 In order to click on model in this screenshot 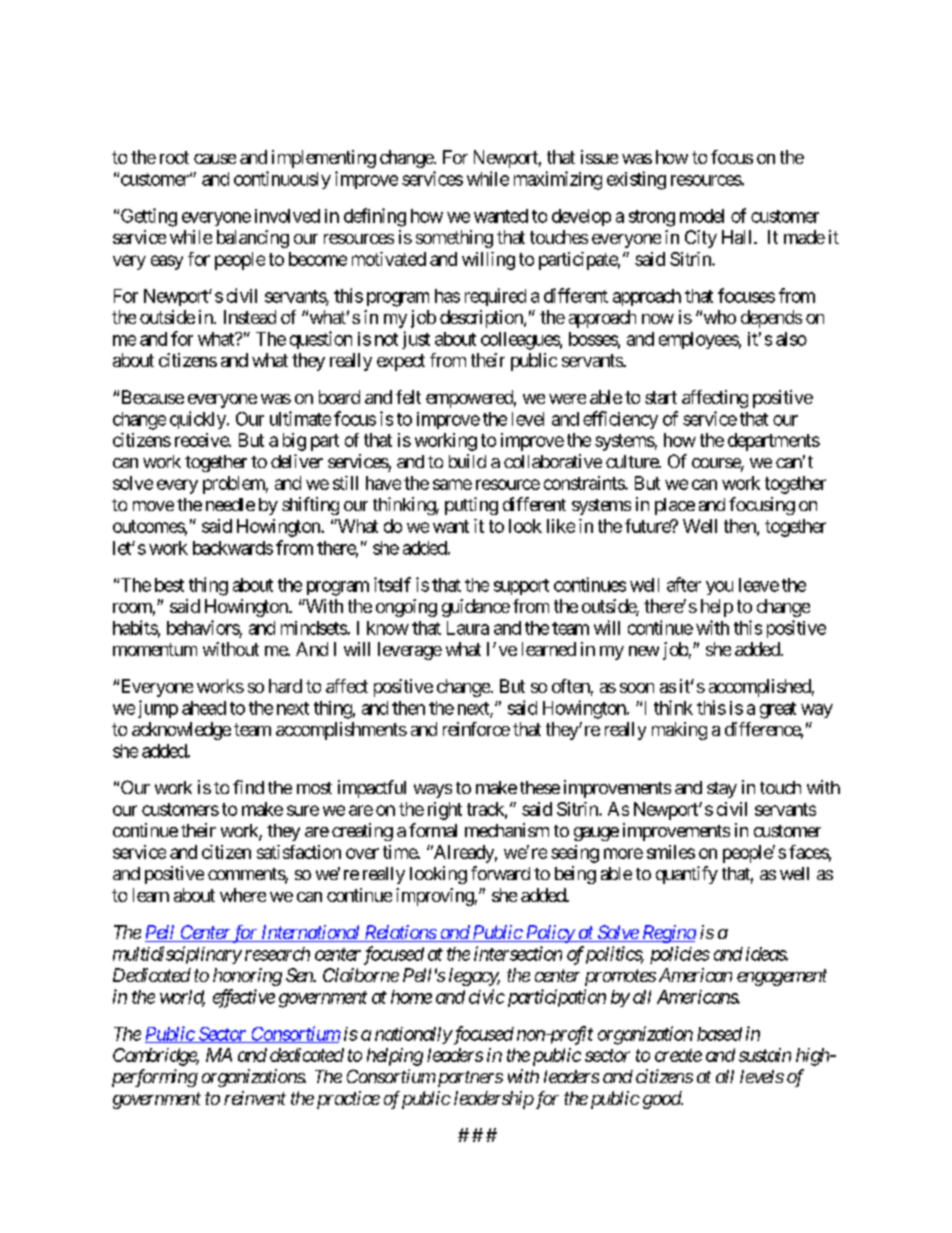, I will do `click(702, 216)`.
